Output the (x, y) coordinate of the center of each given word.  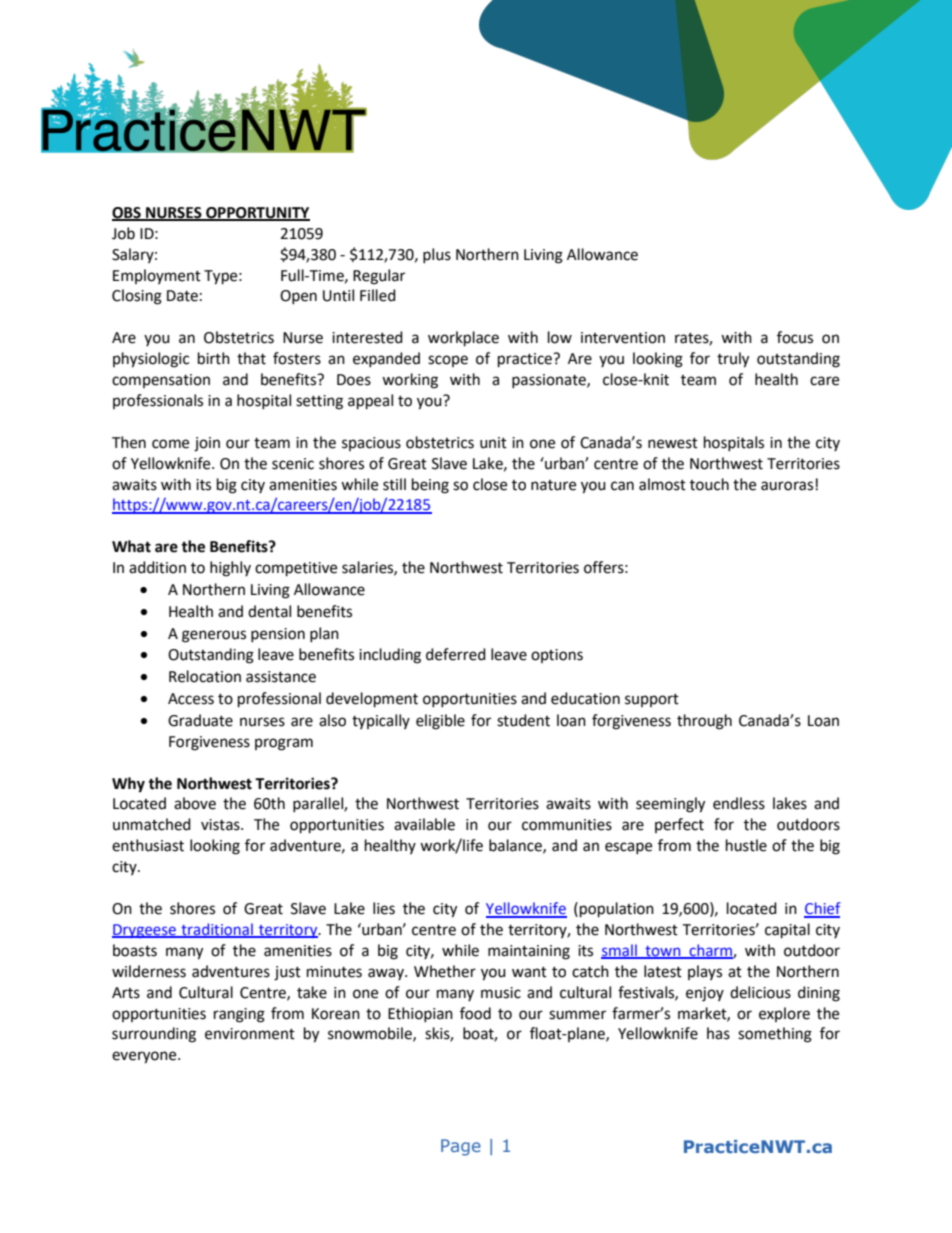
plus (437, 255)
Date (182, 296)
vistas (221, 825)
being (430, 486)
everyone (145, 1057)
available (424, 824)
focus (795, 337)
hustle (746, 845)
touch (709, 484)
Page (461, 1147)
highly (230, 569)
